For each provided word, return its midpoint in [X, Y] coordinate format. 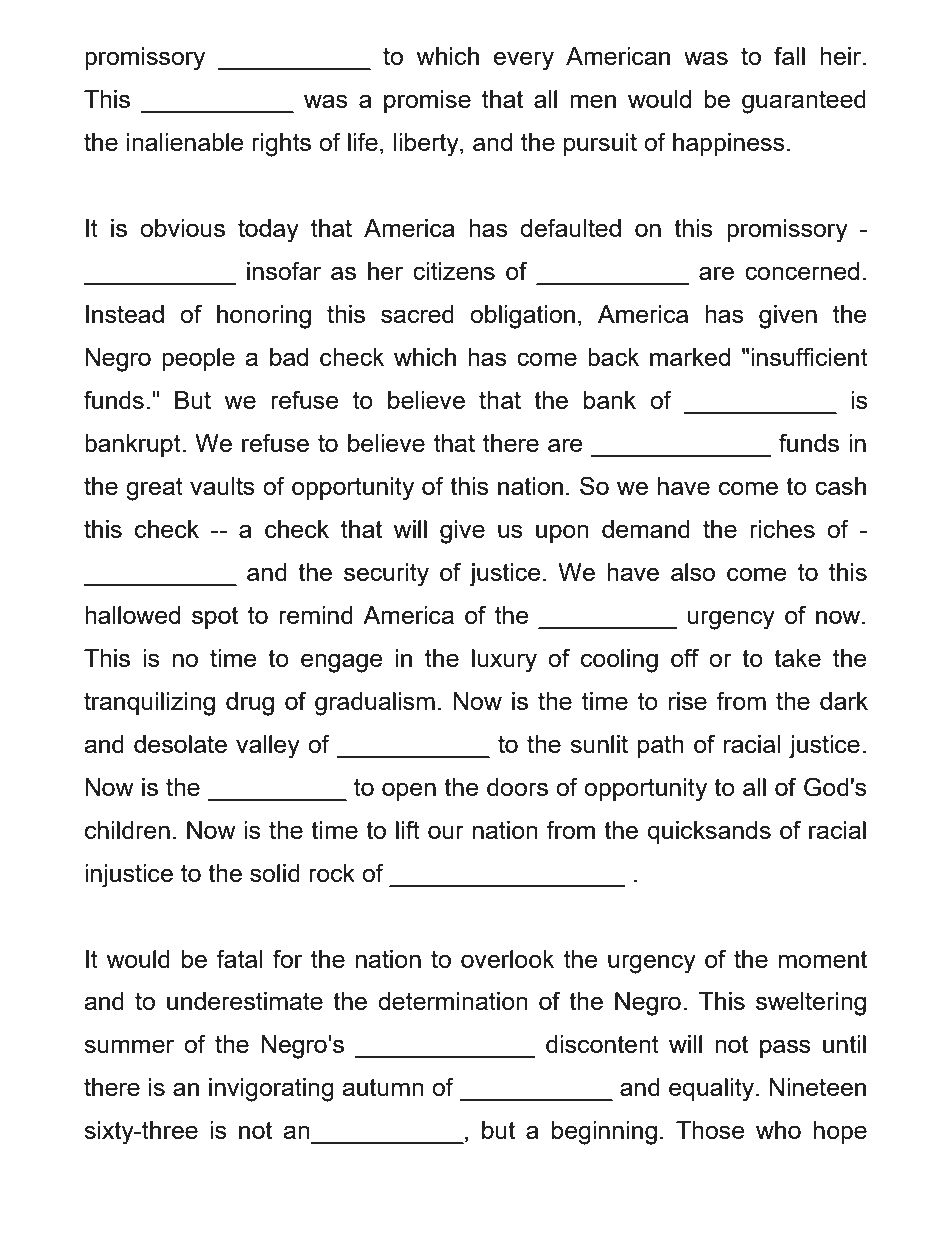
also [693, 572]
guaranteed [804, 102]
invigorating [271, 1090]
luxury [504, 661]
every [523, 61]
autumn [383, 1087]
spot [215, 618]
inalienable [185, 142]
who [778, 1130]
